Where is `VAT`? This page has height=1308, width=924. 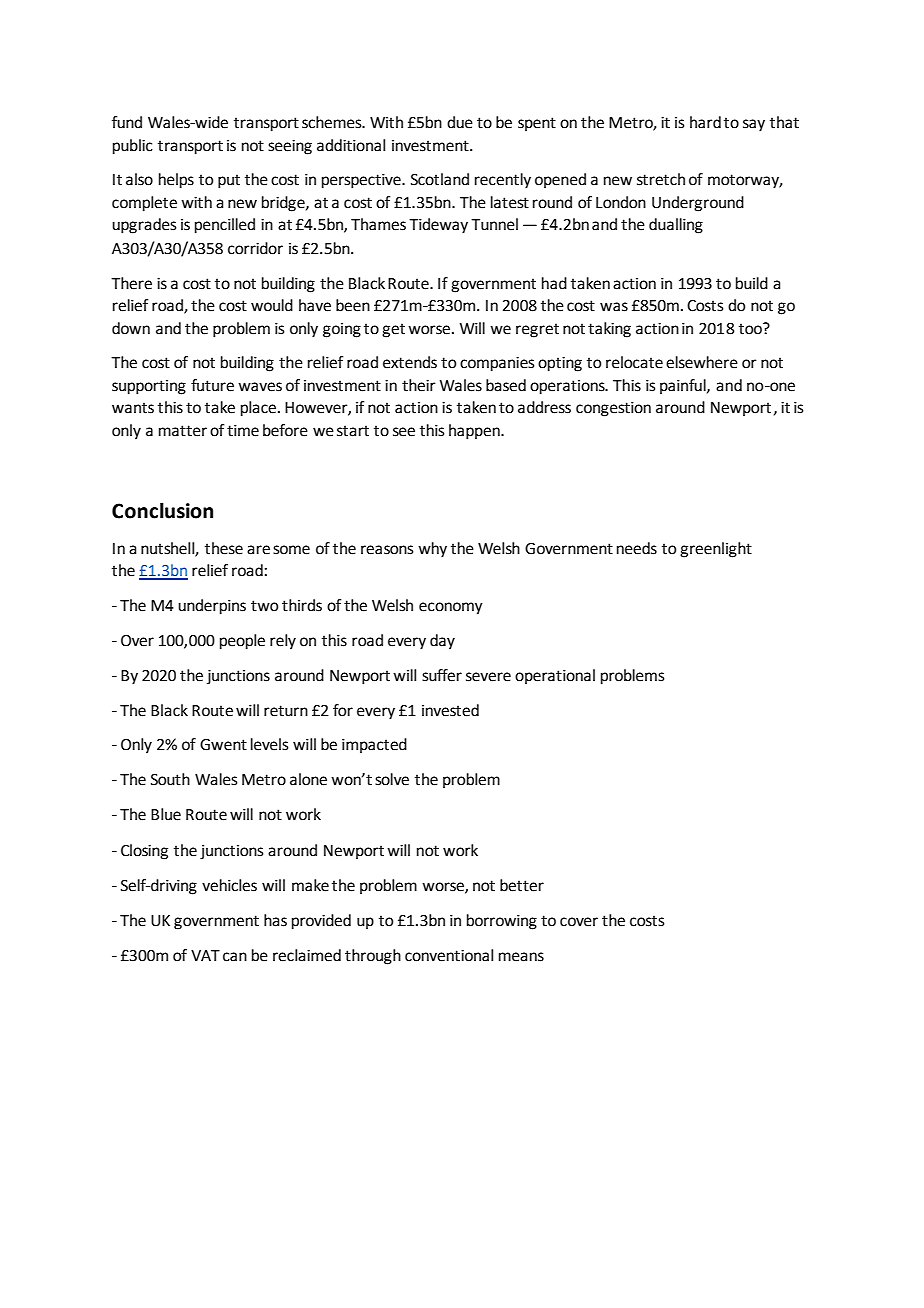
VAT is located at coordinates (205, 955).
